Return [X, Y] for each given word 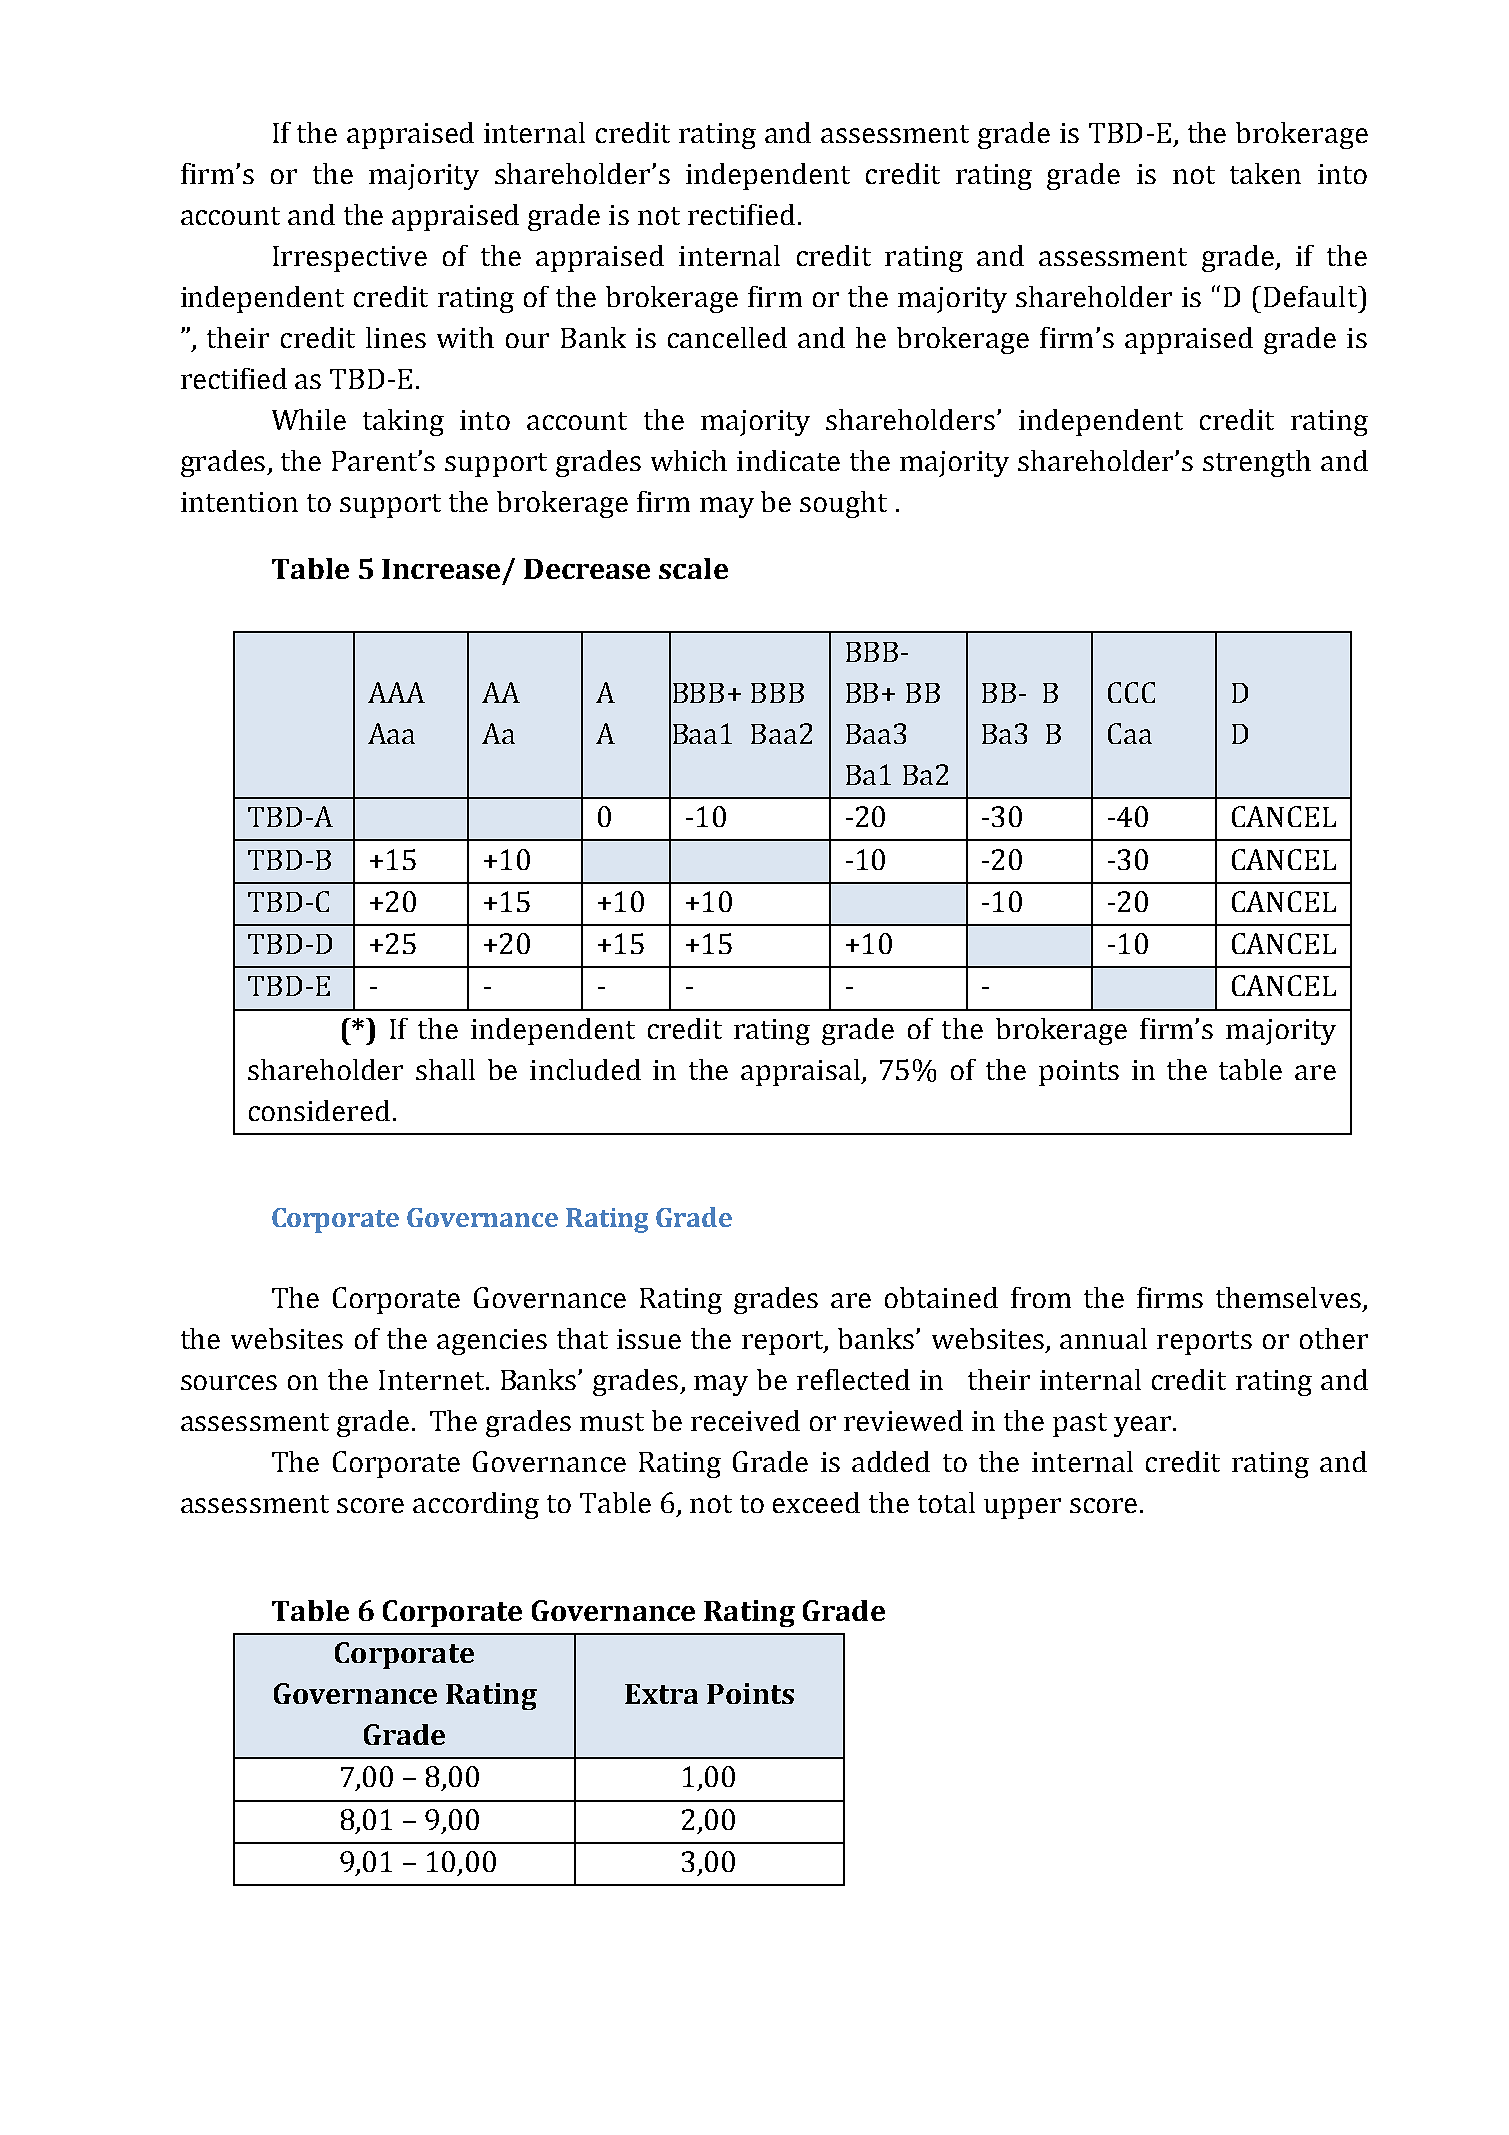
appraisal [802, 1072]
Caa [1130, 733]
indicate [788, 460]
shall [445, 1069]
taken [1265, 173]
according [476, 1505]
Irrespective [350, 259]
